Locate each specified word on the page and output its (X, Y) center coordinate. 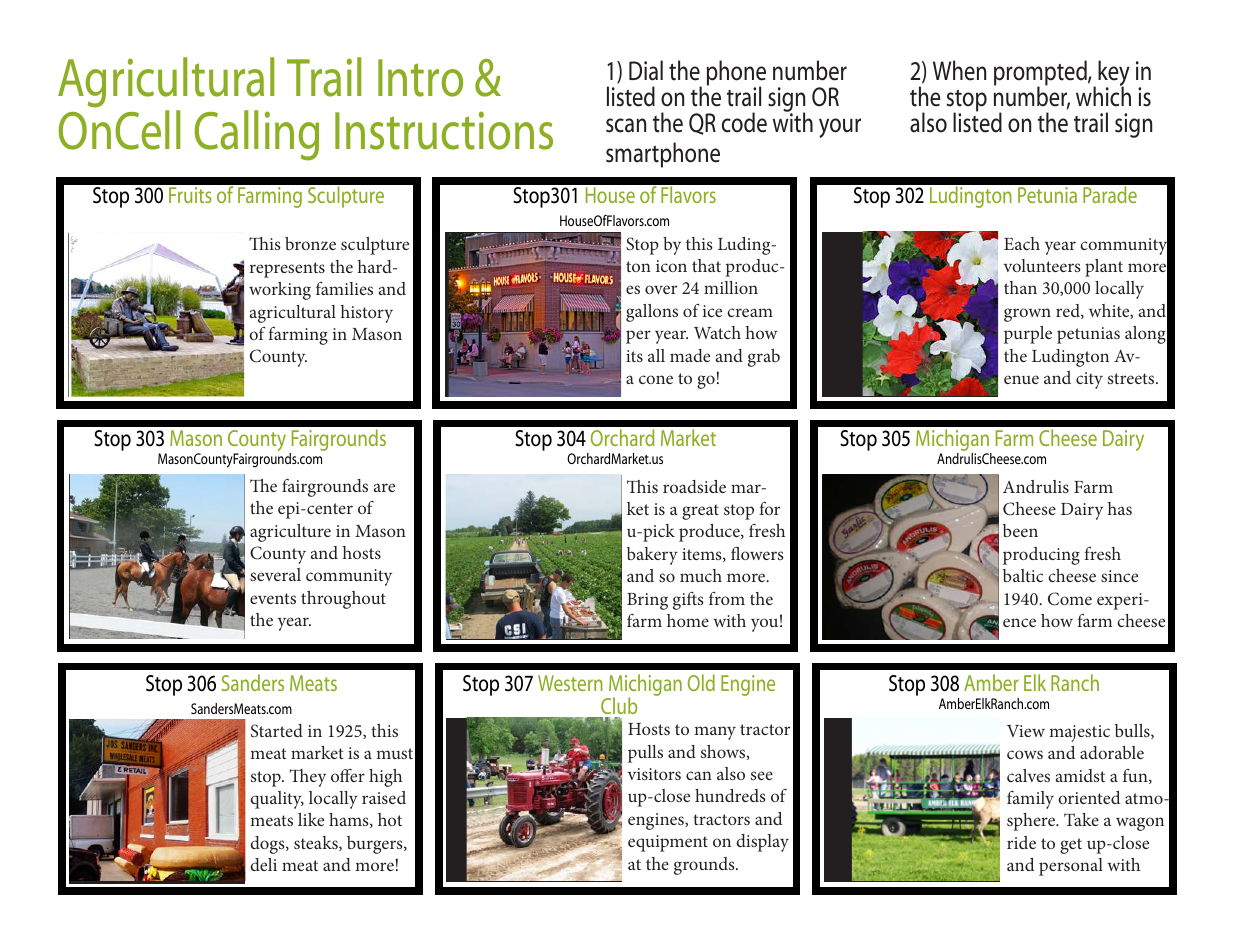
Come (1070, 599)
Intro (420, 78)
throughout (343, 600)
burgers (376, 845)
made (690, 355)
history (367, 314)
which (1103, 96)
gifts (688, 601)
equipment (668, 843)
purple (1028, 335)
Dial (646, 70)
